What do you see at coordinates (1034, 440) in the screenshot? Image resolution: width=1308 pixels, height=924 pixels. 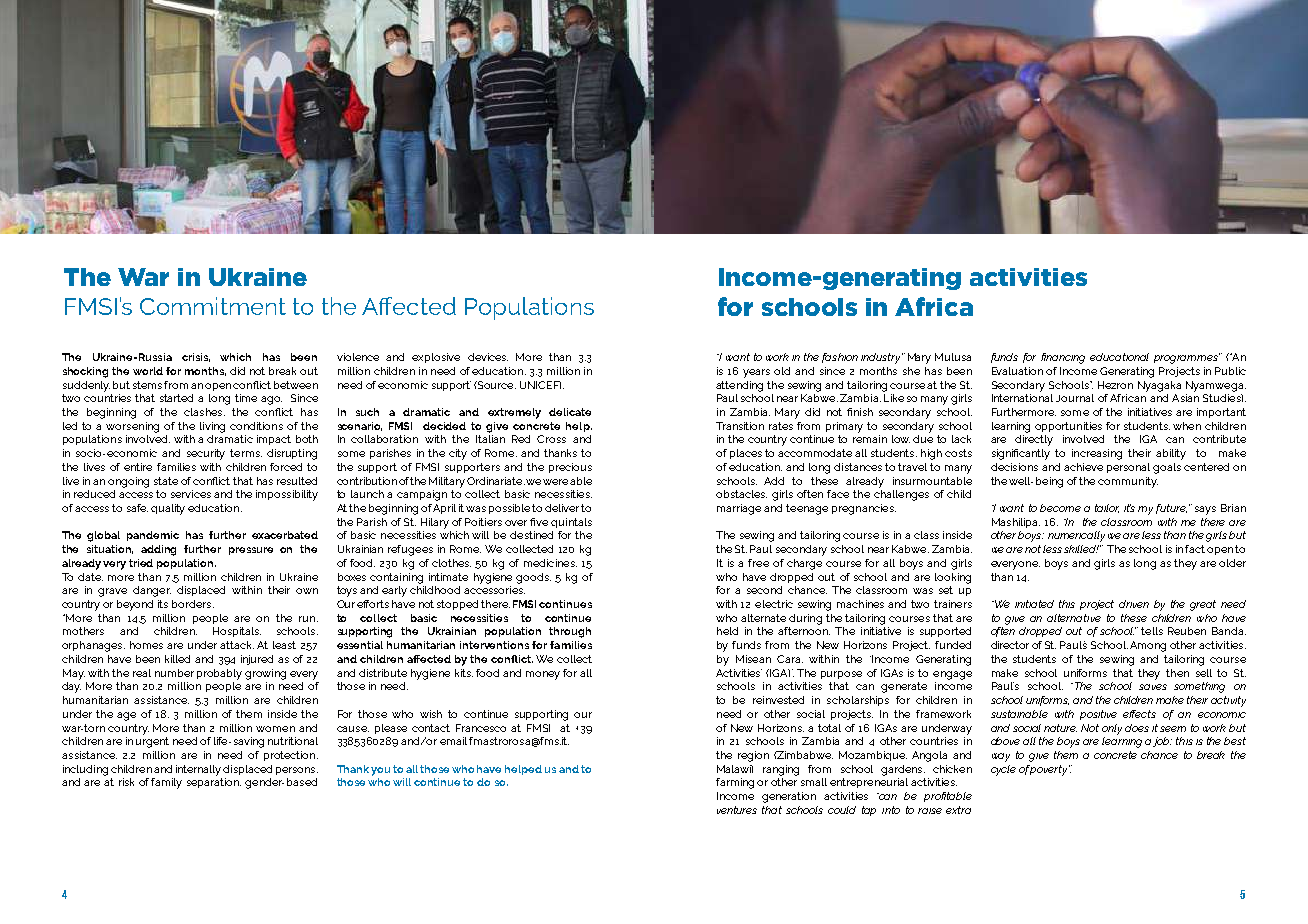 I see `directly` at bounding box center [1034, 440].
